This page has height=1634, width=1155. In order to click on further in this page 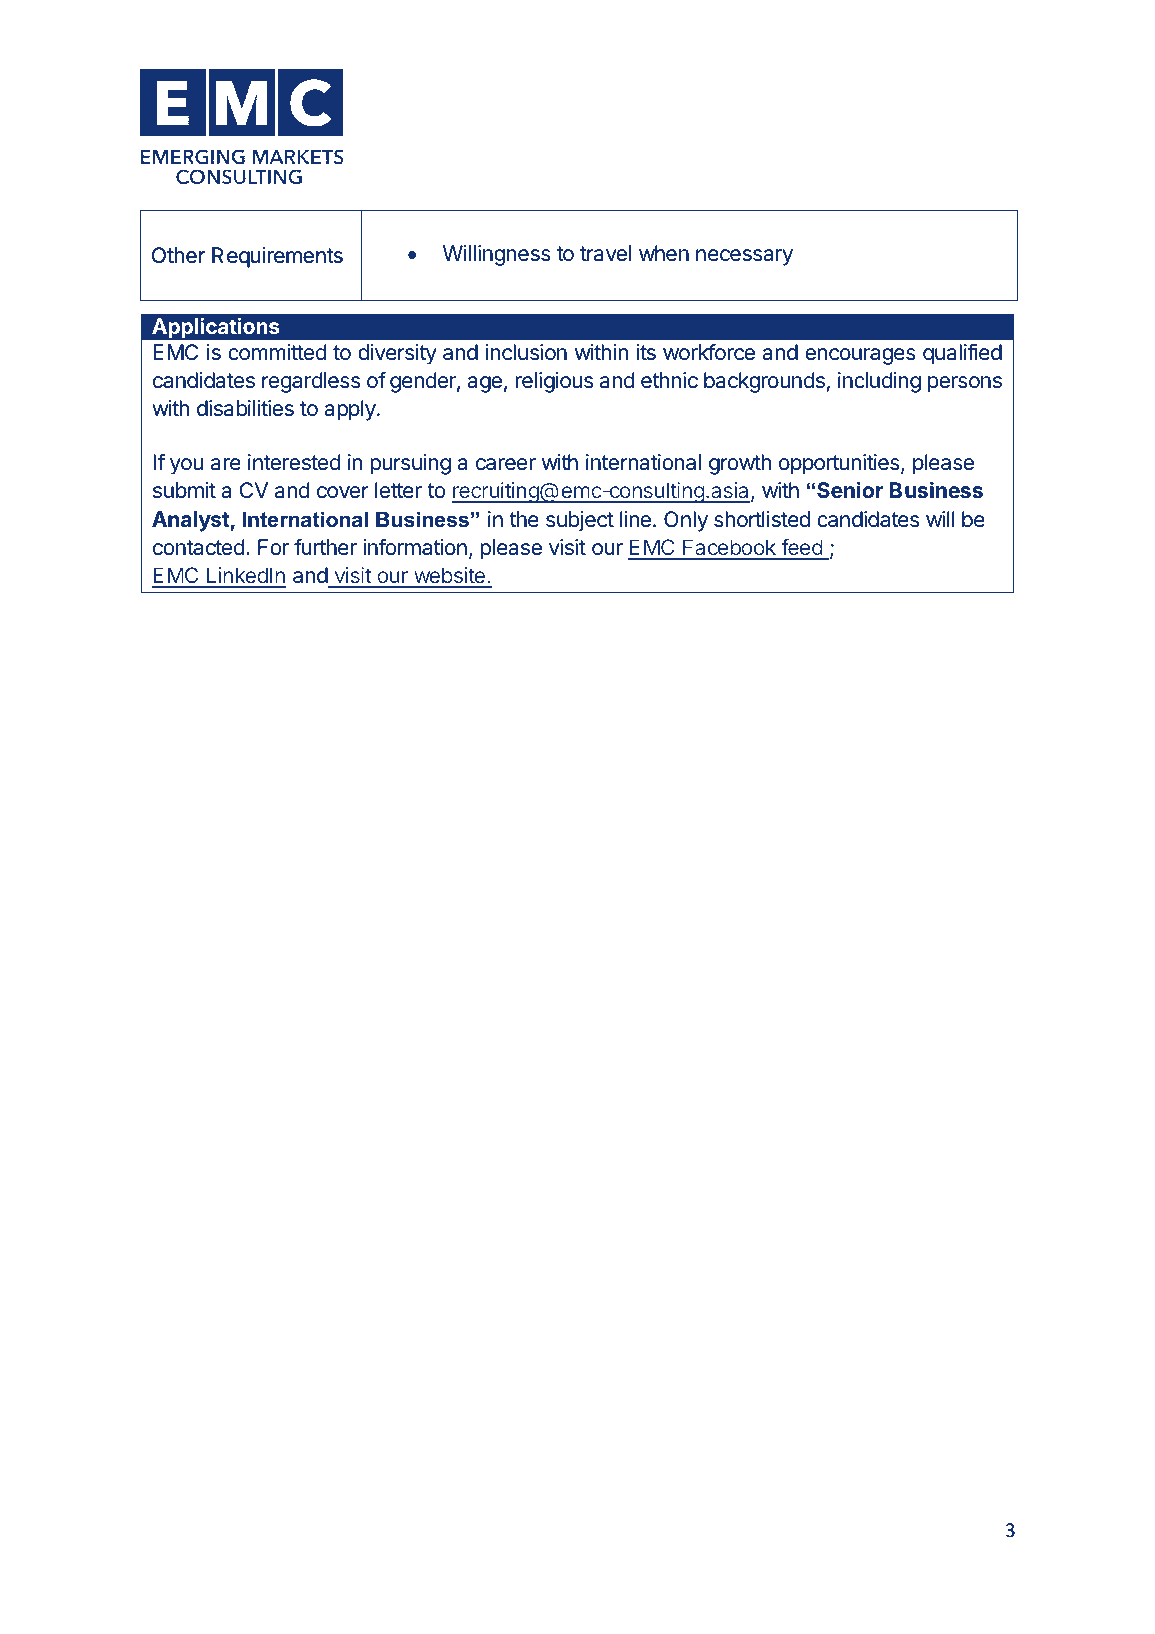, I will do `click(325, 547)`.
